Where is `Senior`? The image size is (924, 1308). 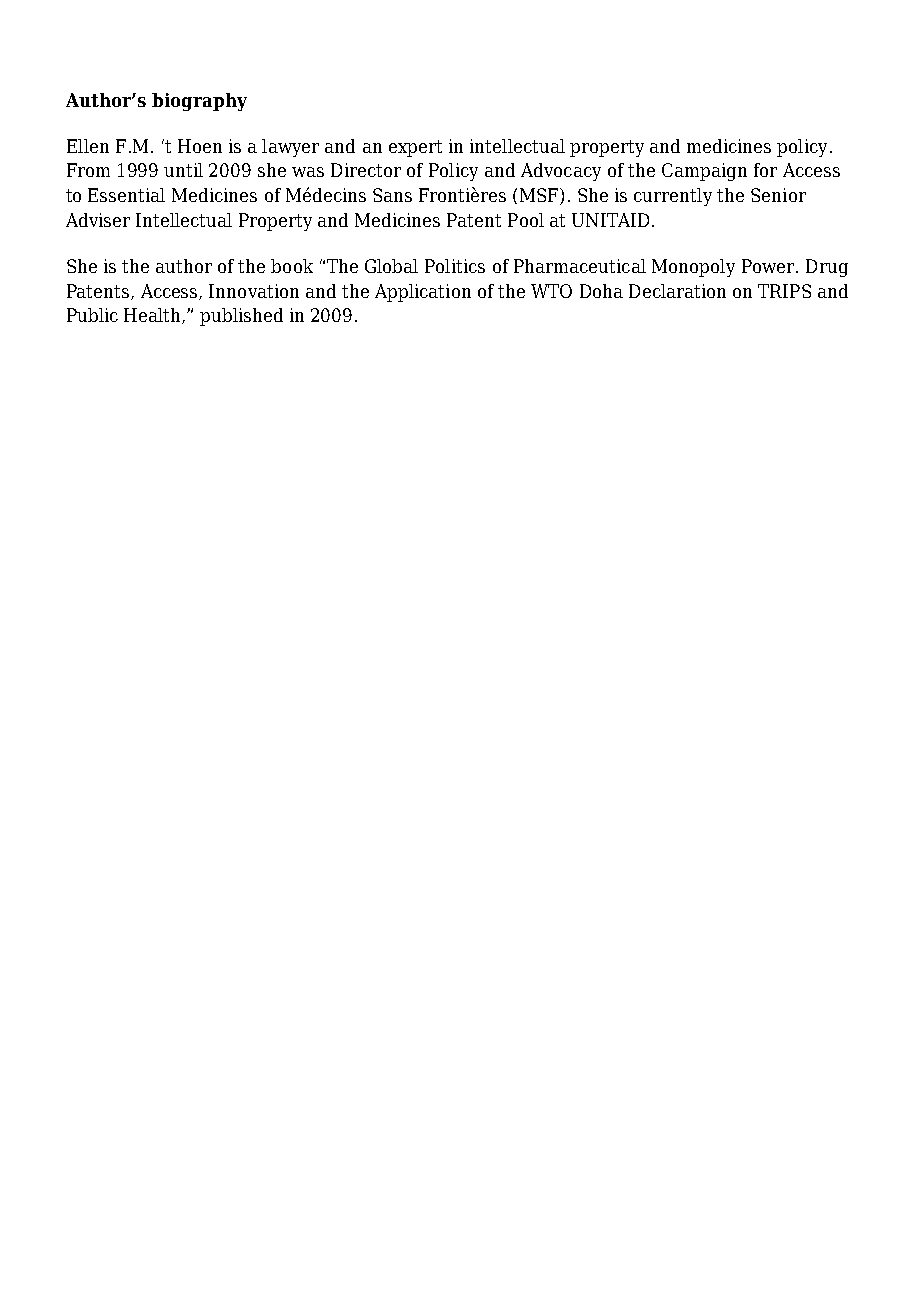 Senior is located at coordinates (778, 195).
